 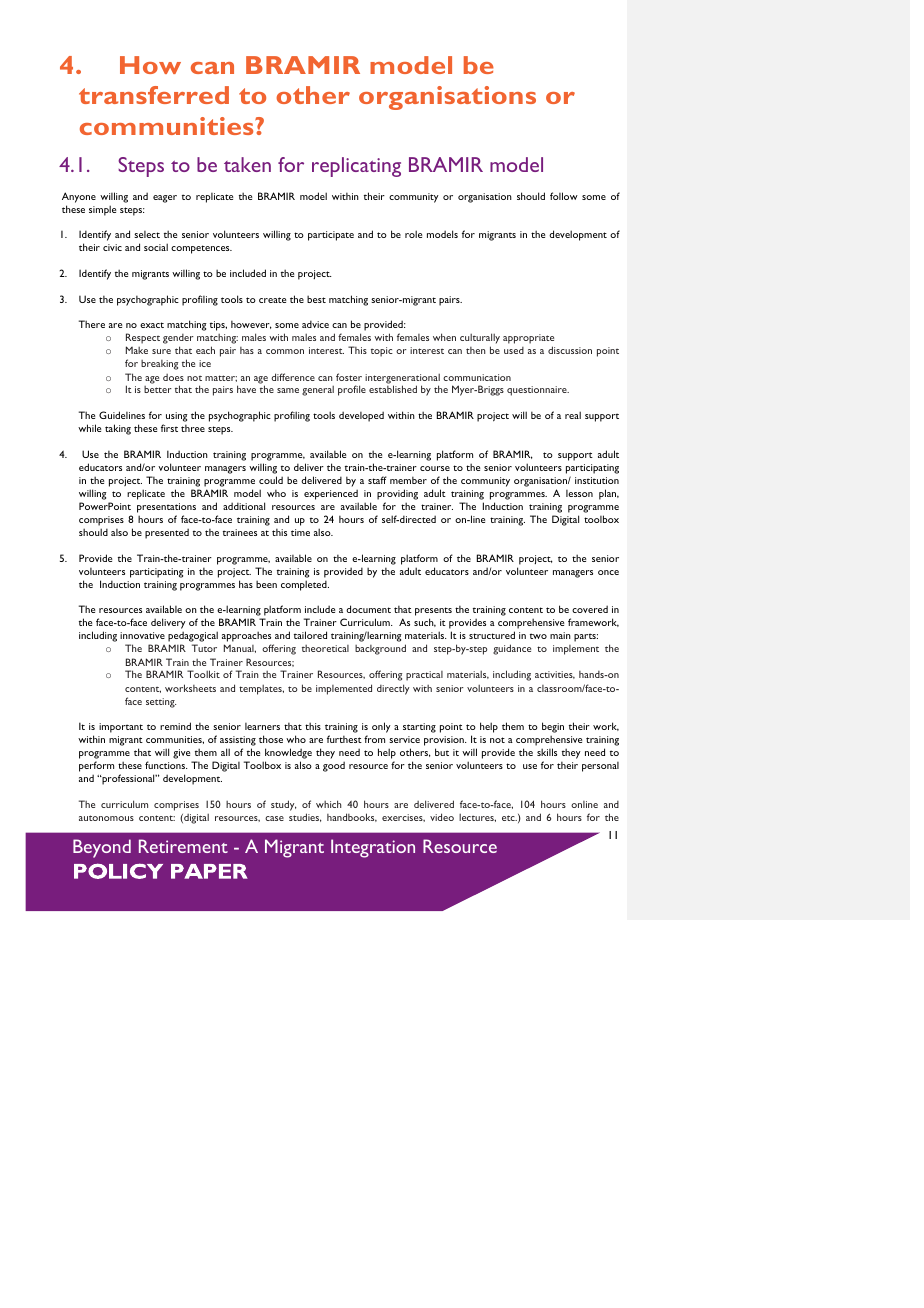 I want to click on presentations, so click(x=166, y=508).
